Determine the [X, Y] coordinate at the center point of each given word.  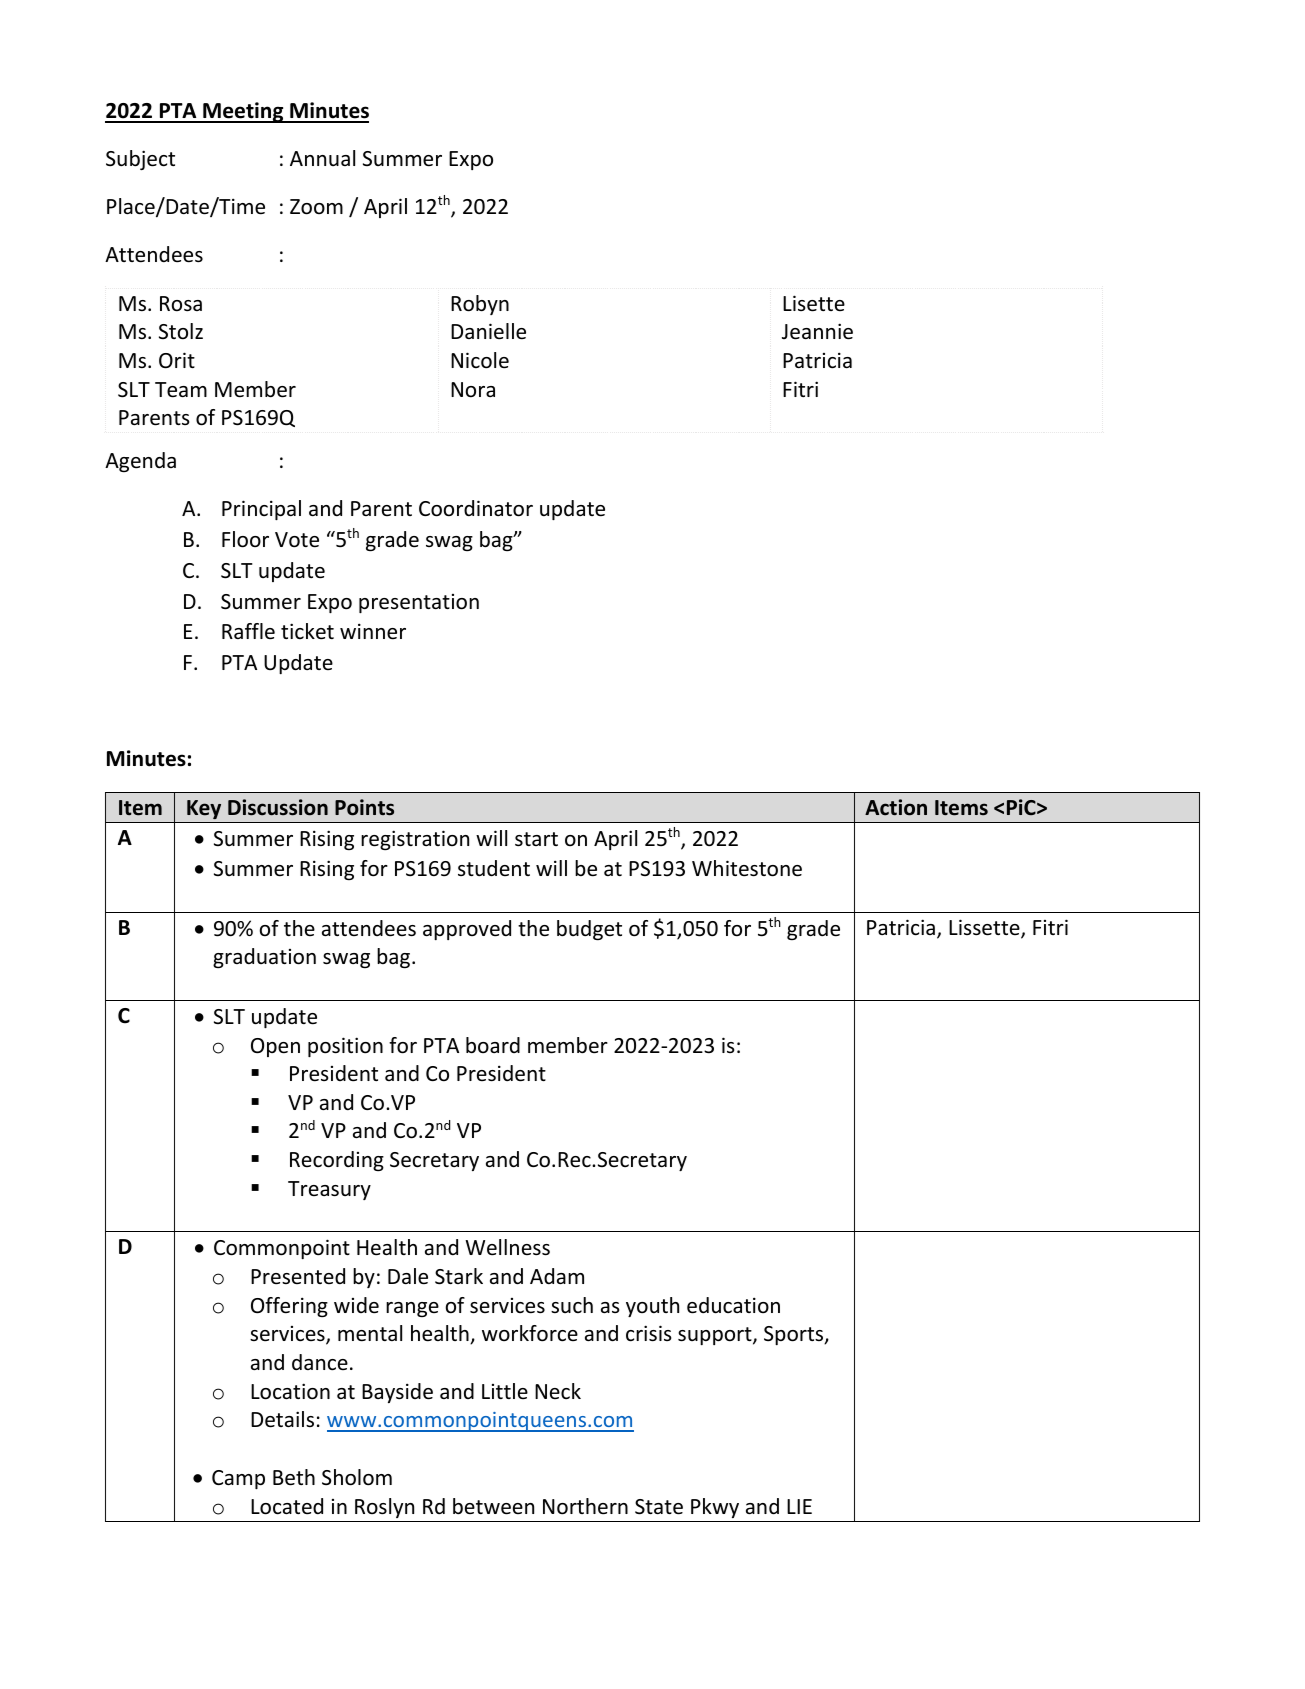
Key [204, 809]
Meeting [243, 112]
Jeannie [817, 331]
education [733, 1305]
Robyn [480, 305]
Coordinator [476, 508]
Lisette [814, 303]
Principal [261, 510]
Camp [238, 1479]
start [536, 839]
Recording [337, 1161]
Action [896, 807]
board [493, 1045]
